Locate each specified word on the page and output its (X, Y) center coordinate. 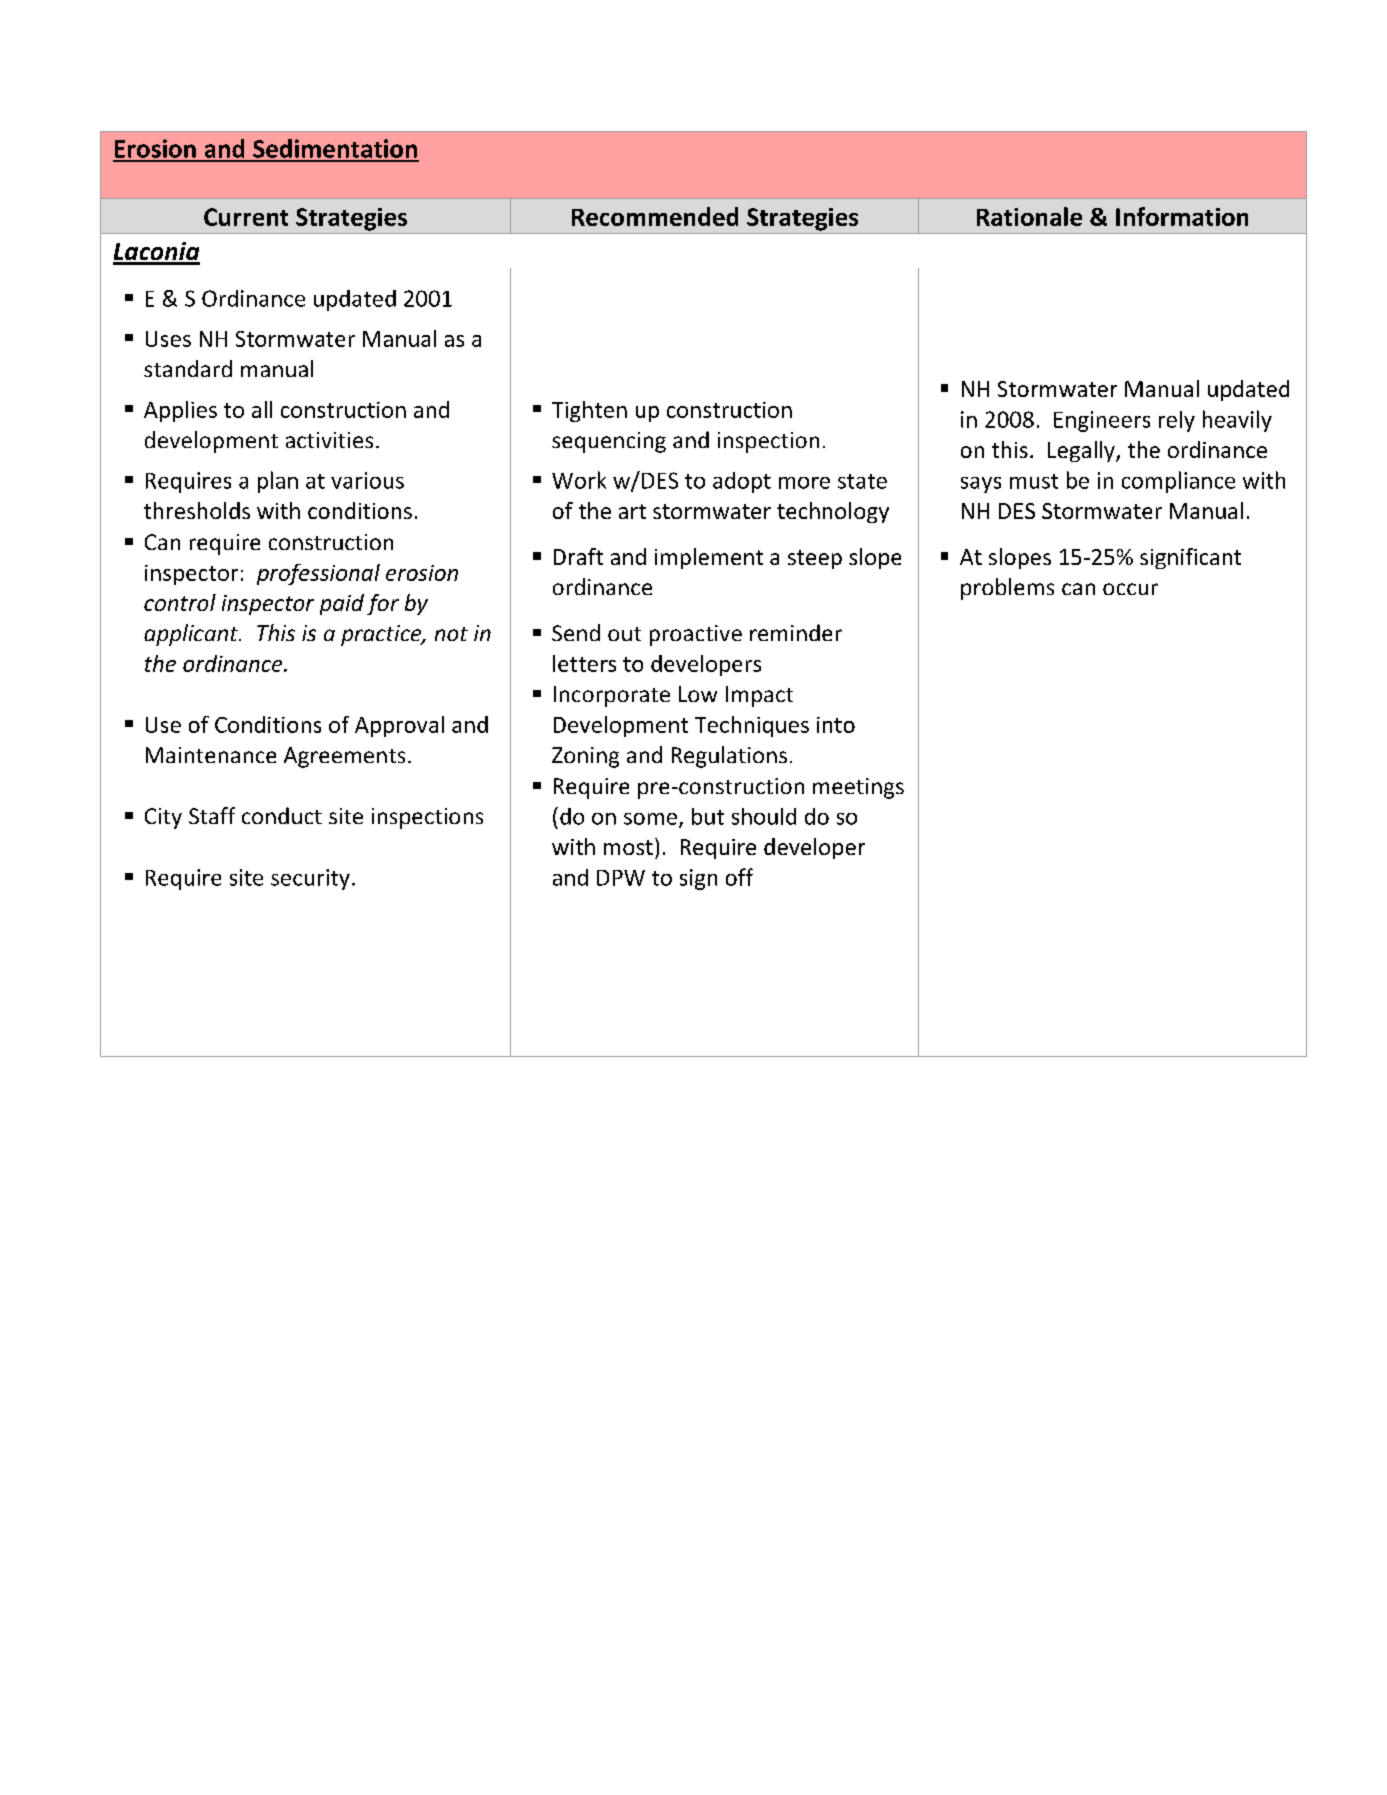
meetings (858, 788)
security (310, 879)
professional (318, 574)
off (739, 877)
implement (709, 558)
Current (246, 217)
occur (1130, 589)
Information (1182, 216)
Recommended (655, 216)
